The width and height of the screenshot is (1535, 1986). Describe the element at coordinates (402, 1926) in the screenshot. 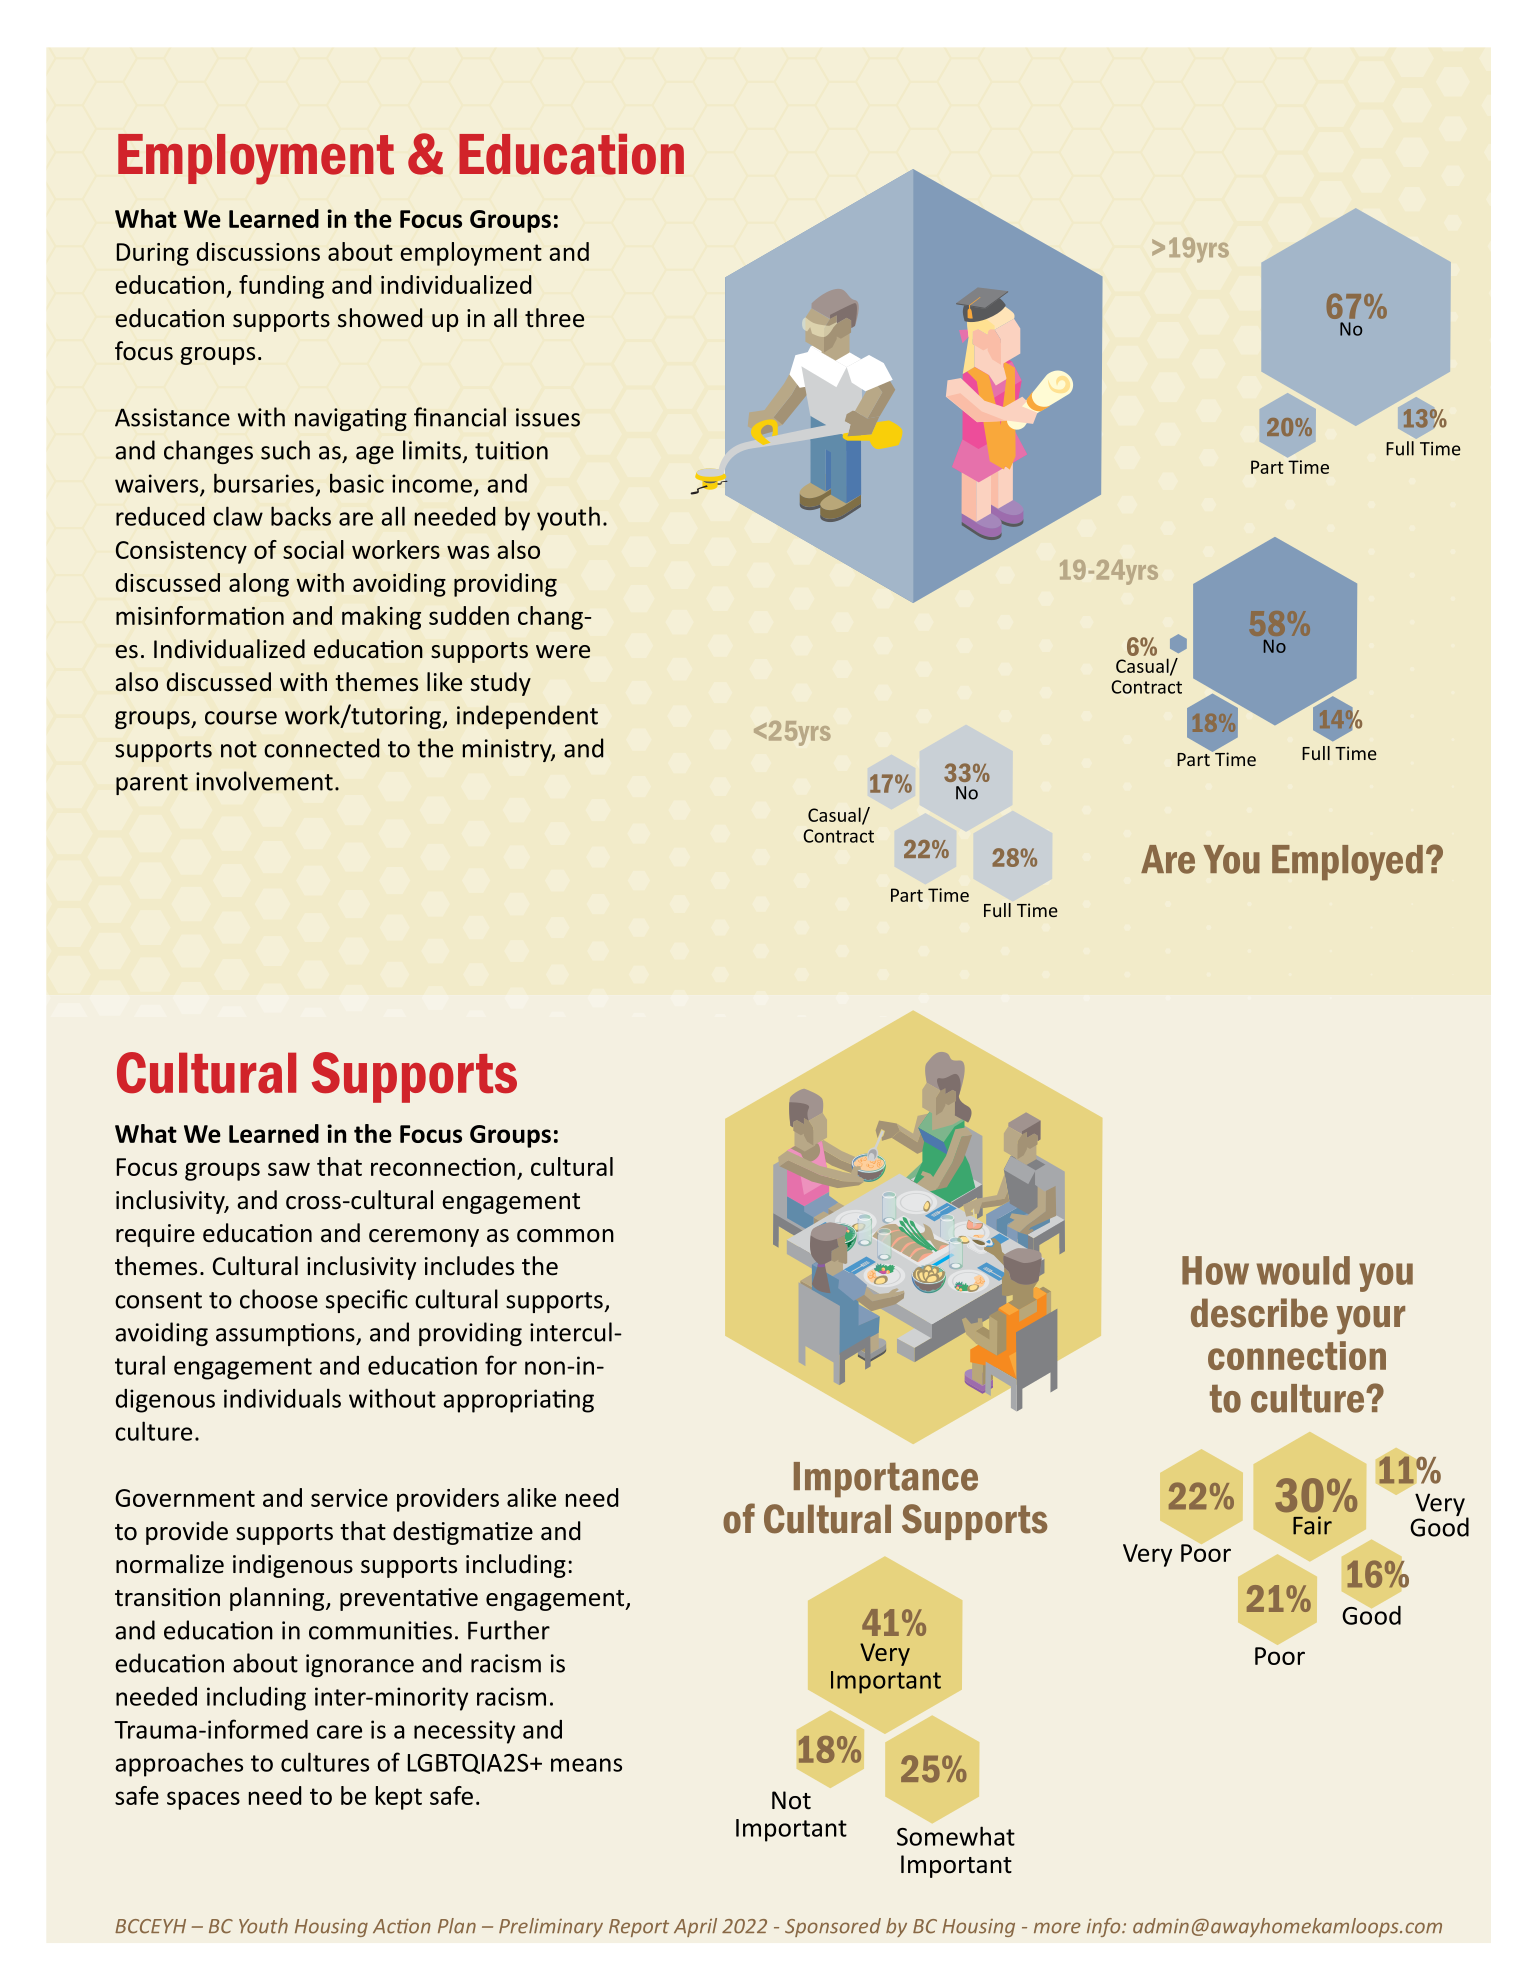

I see `Action` at that location.
